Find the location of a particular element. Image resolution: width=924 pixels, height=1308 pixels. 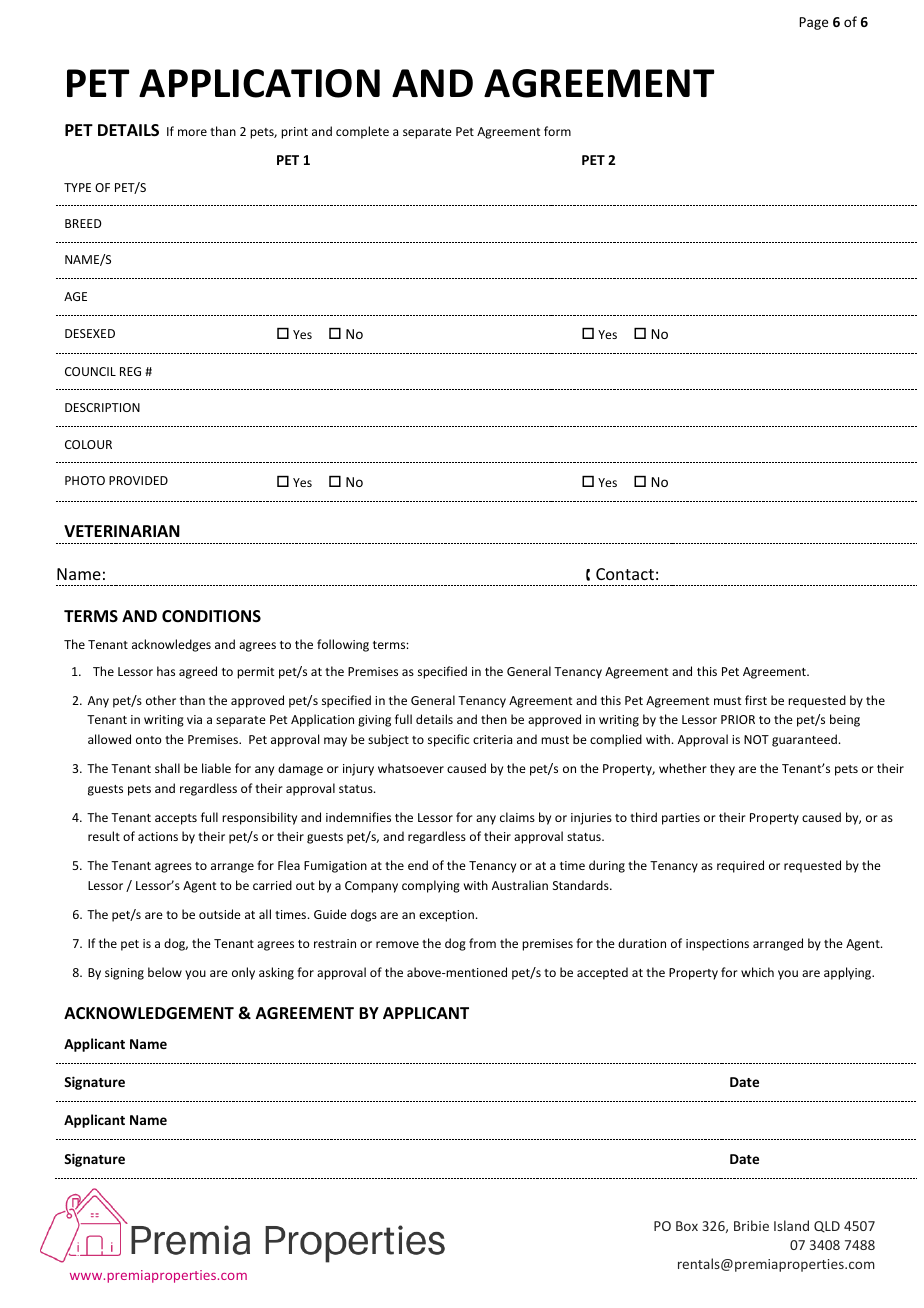

COUNCIL is located at coordinates (90, 371).
